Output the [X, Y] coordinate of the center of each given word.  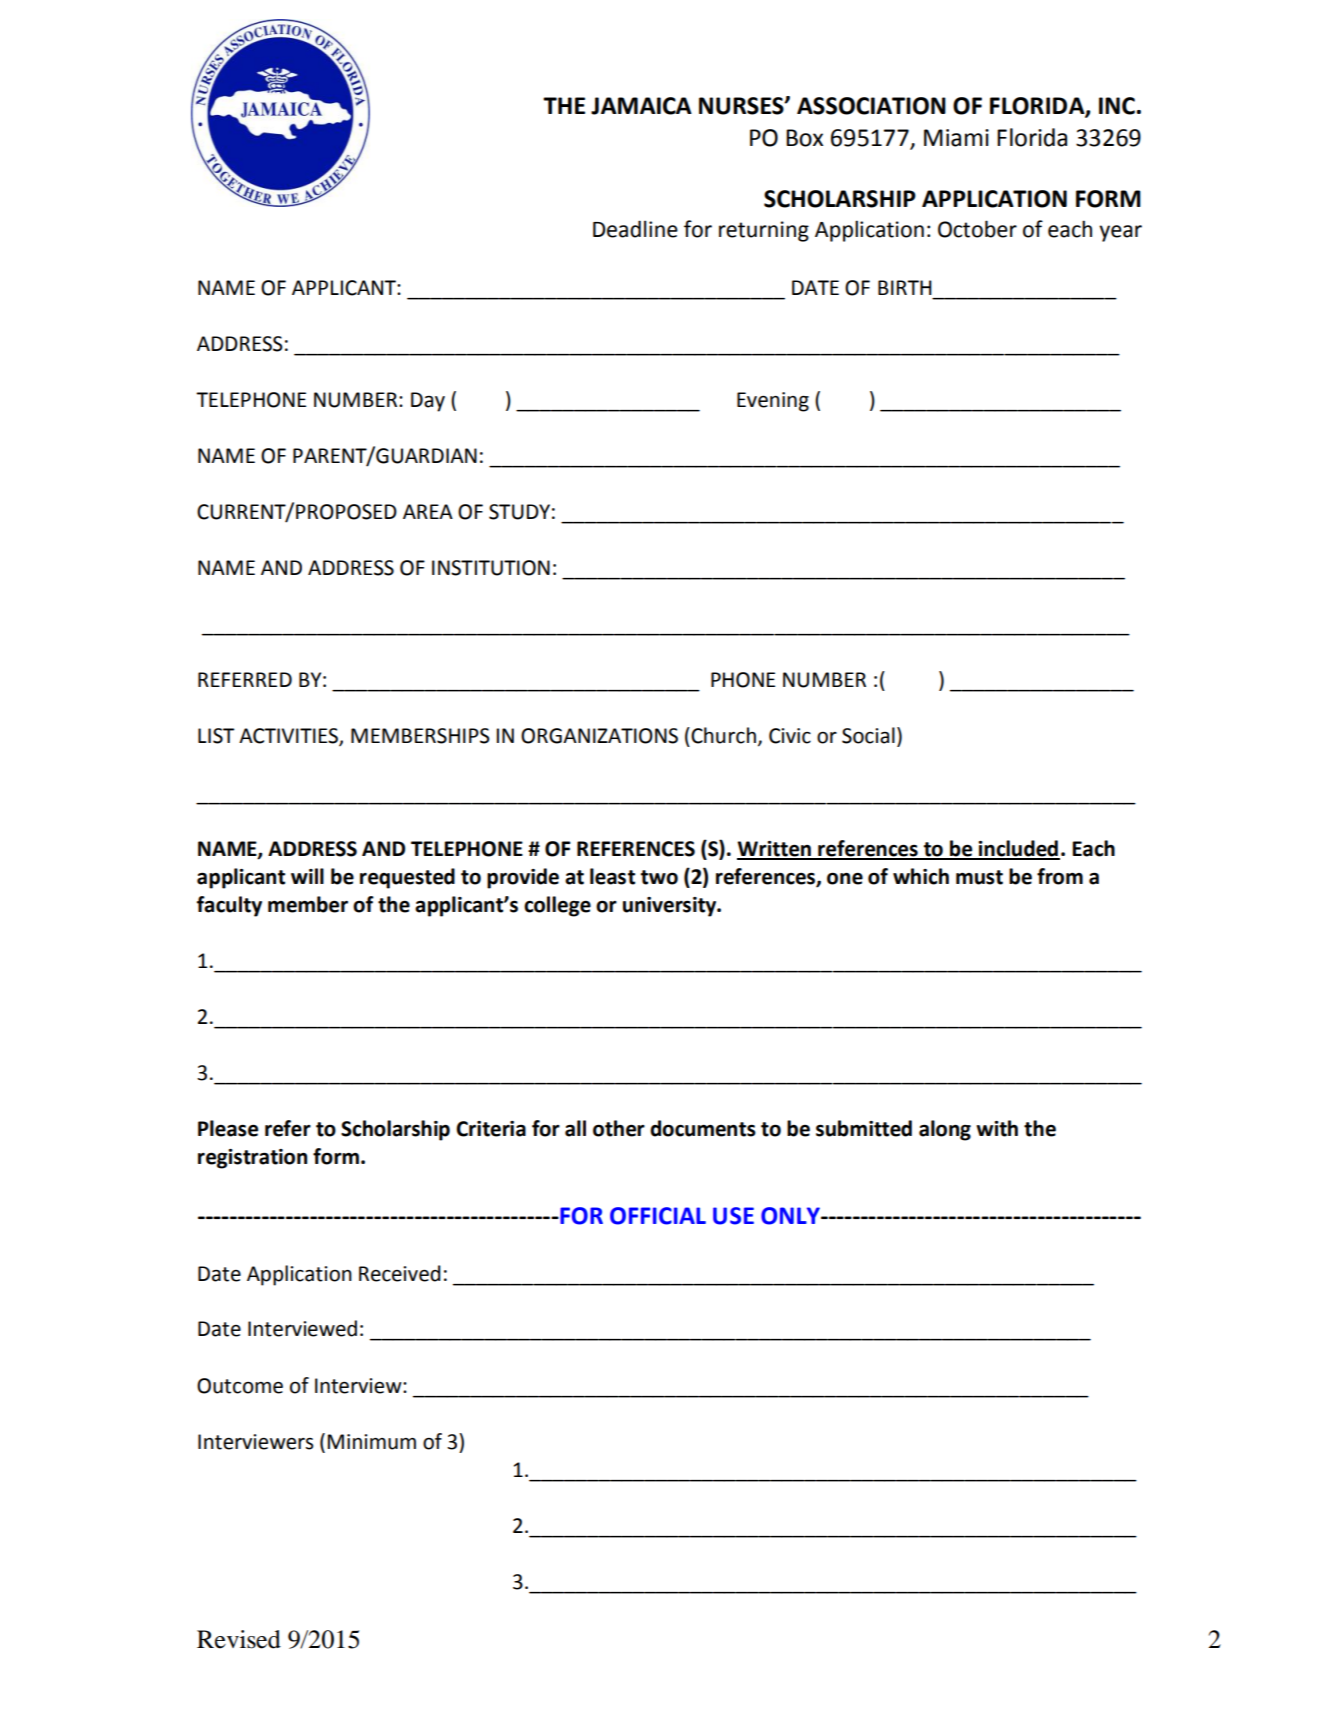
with [997, 1128]
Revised [239, 1639]
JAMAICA [641, 106]
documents [703, 1128]
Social [868, 735]
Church [722, 735]
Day [428, 402]
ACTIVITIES [289, 737]
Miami [956, 138]
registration [252, 1159]
